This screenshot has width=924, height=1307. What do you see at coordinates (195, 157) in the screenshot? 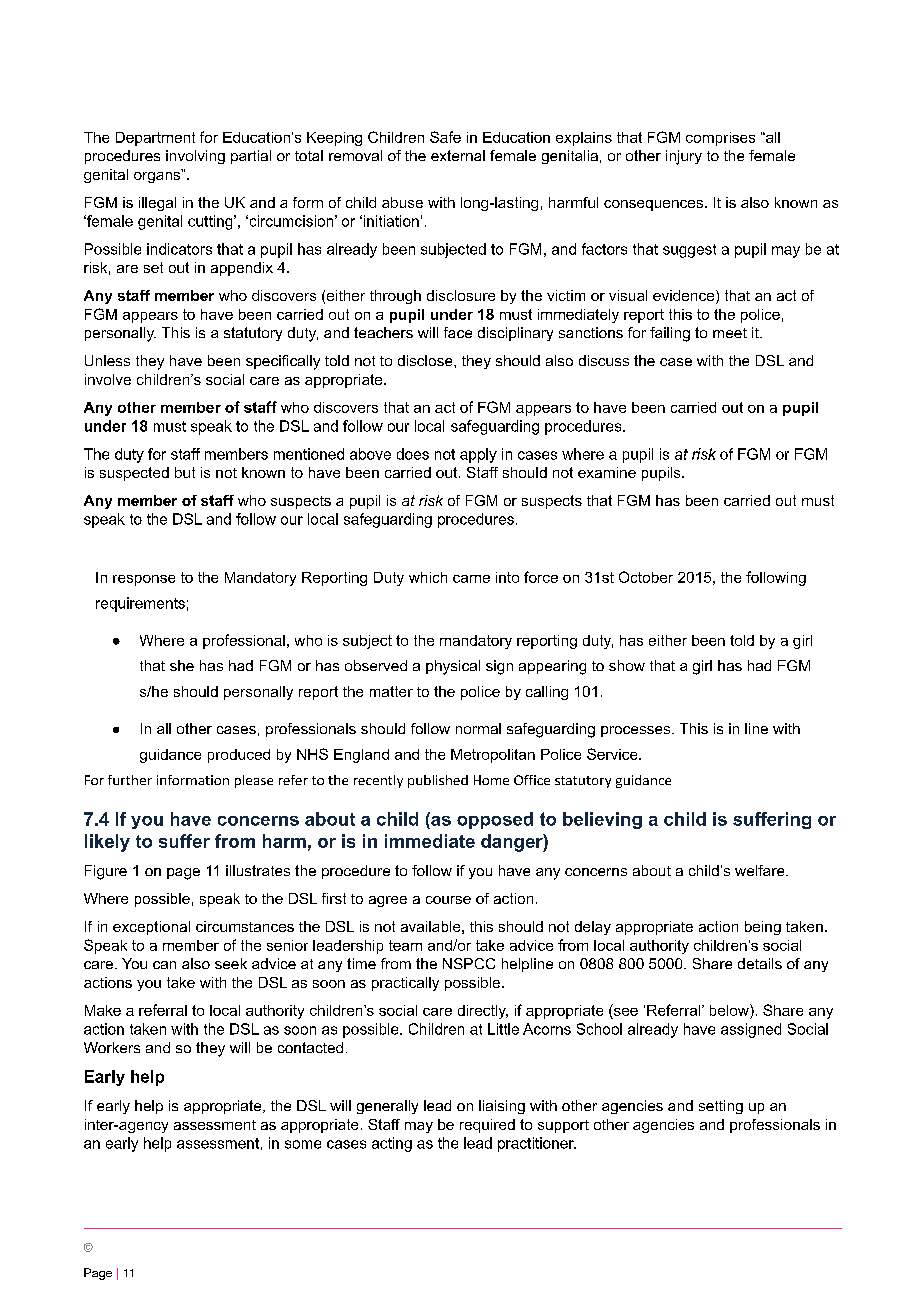
I see `involving` at bounding box center [195, 157].
